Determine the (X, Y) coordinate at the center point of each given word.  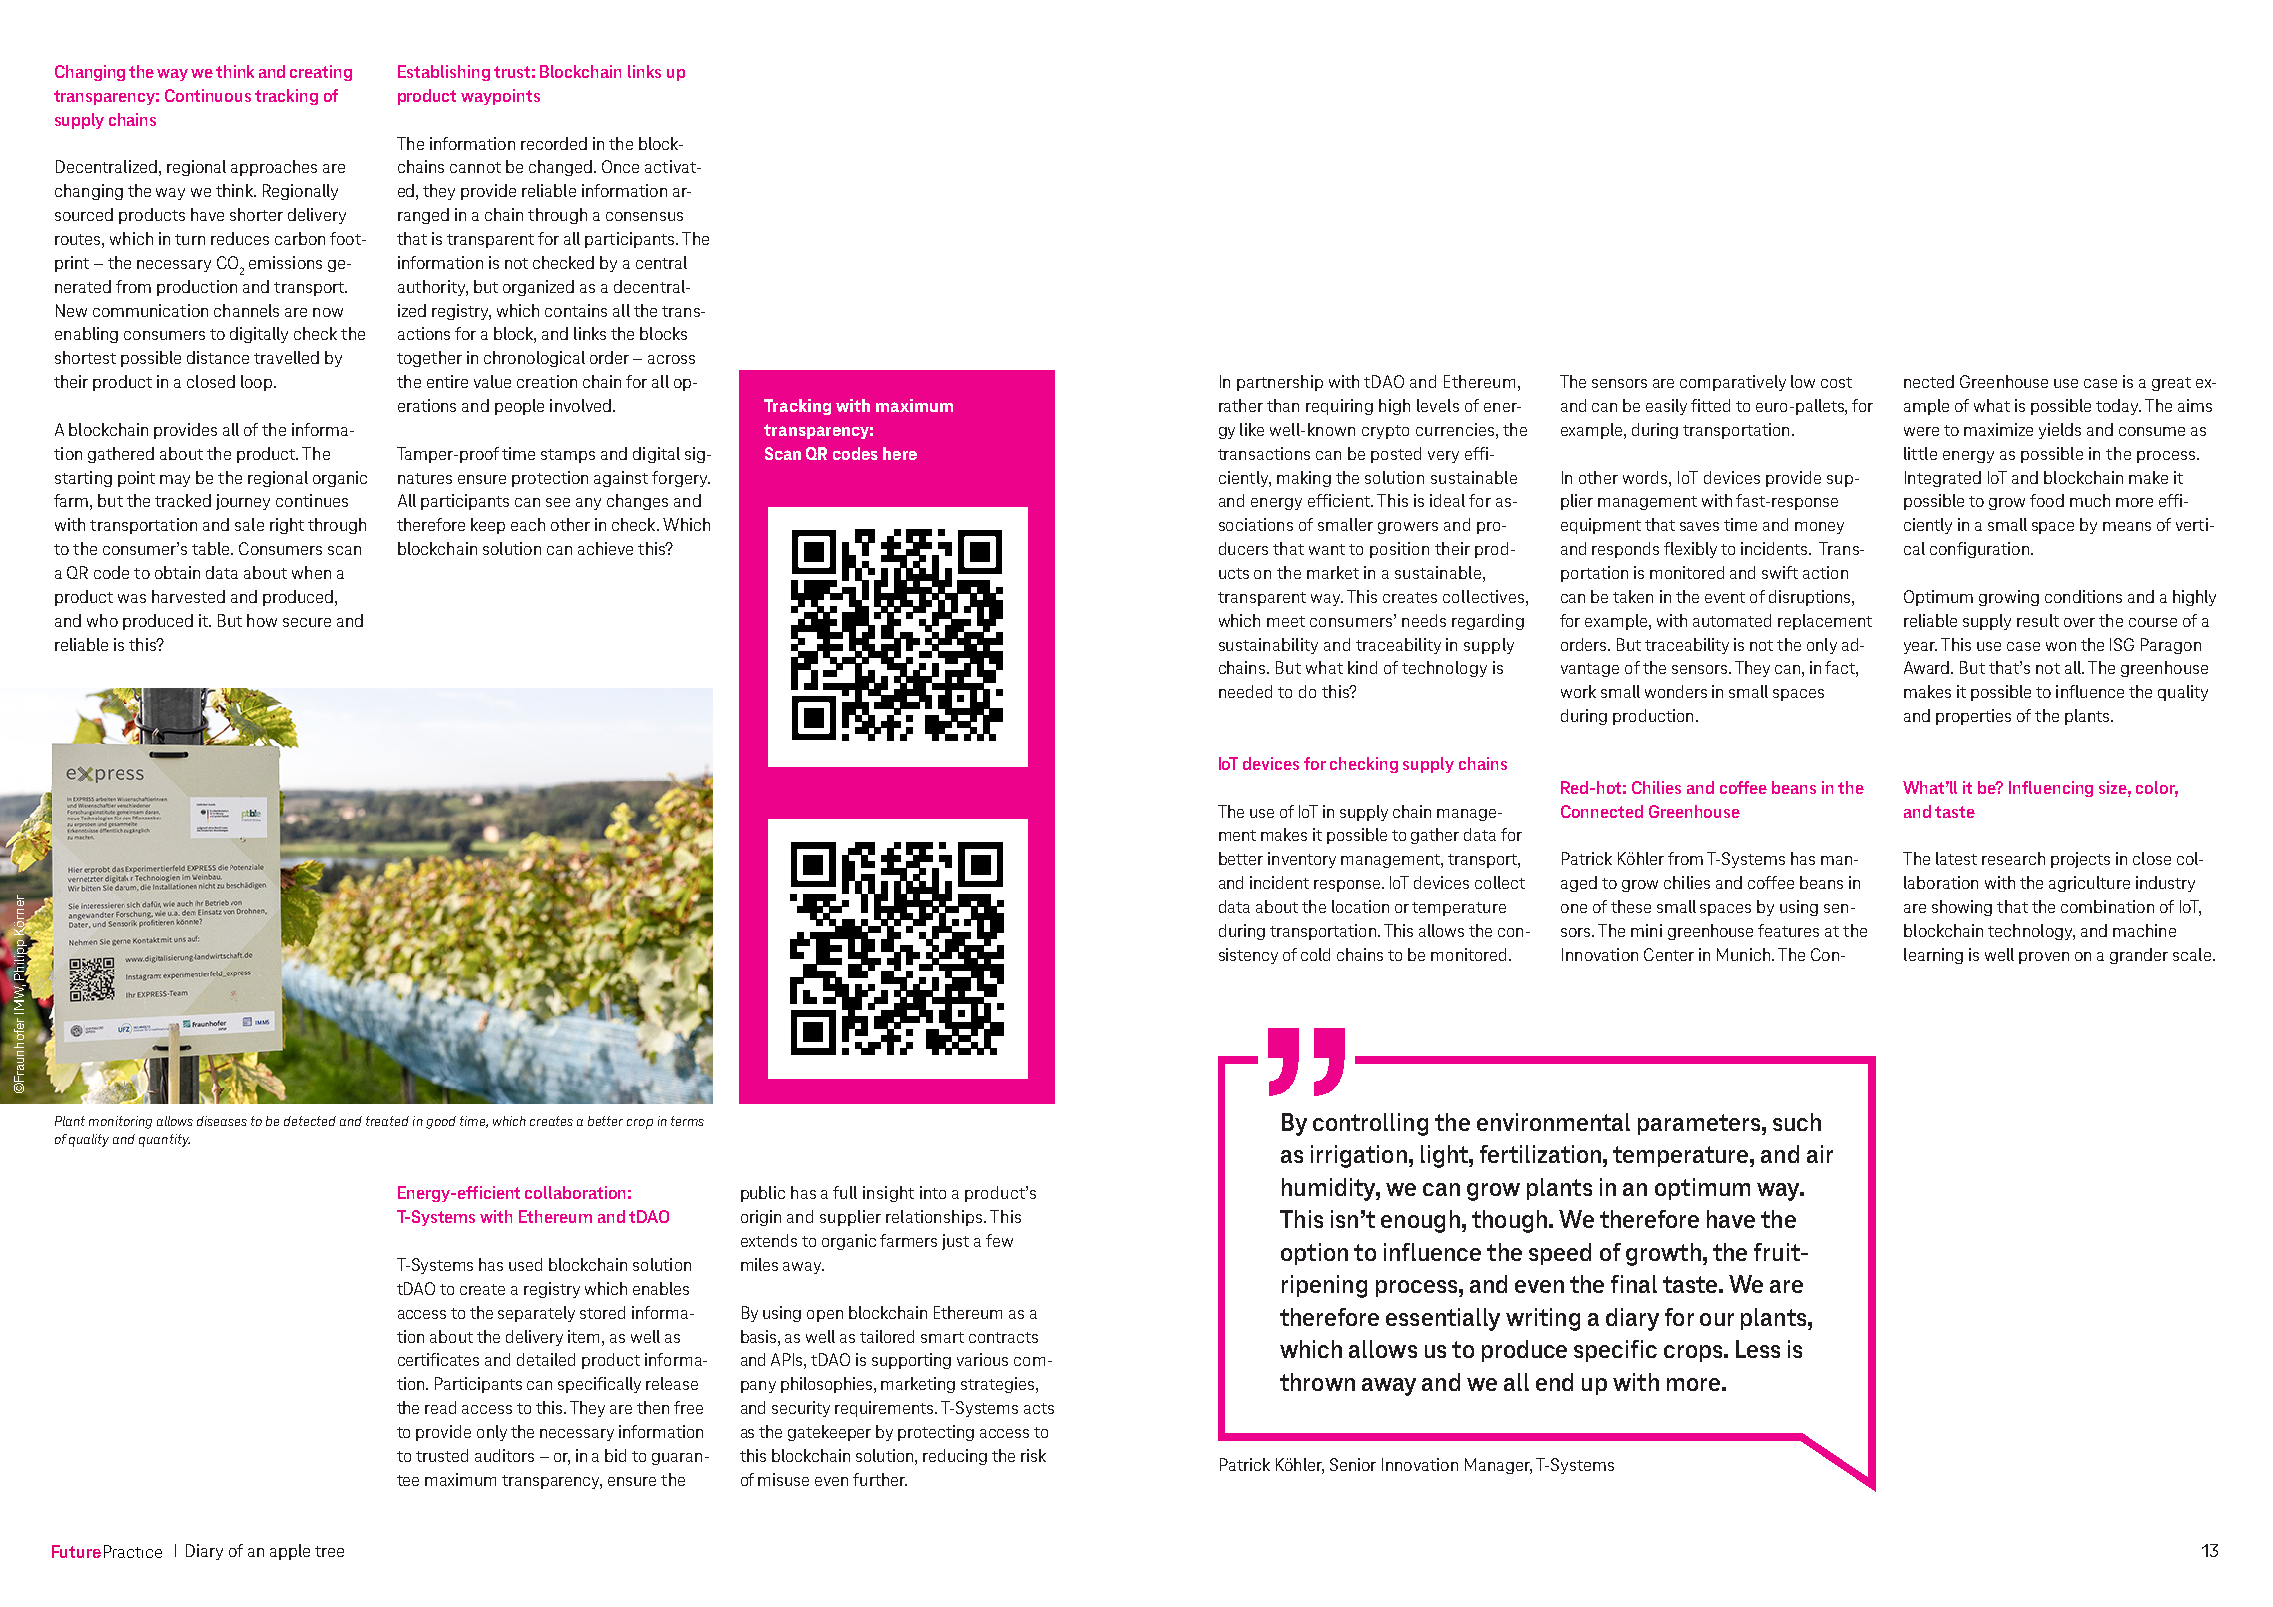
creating (321, 73)
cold (1315, 954)
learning (1933, 956)
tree (329, 1551)
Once (620, 166)
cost (1836, 382)
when (311, 572)
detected (310, 1121)
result (2038, 620)
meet (1286, 621)
